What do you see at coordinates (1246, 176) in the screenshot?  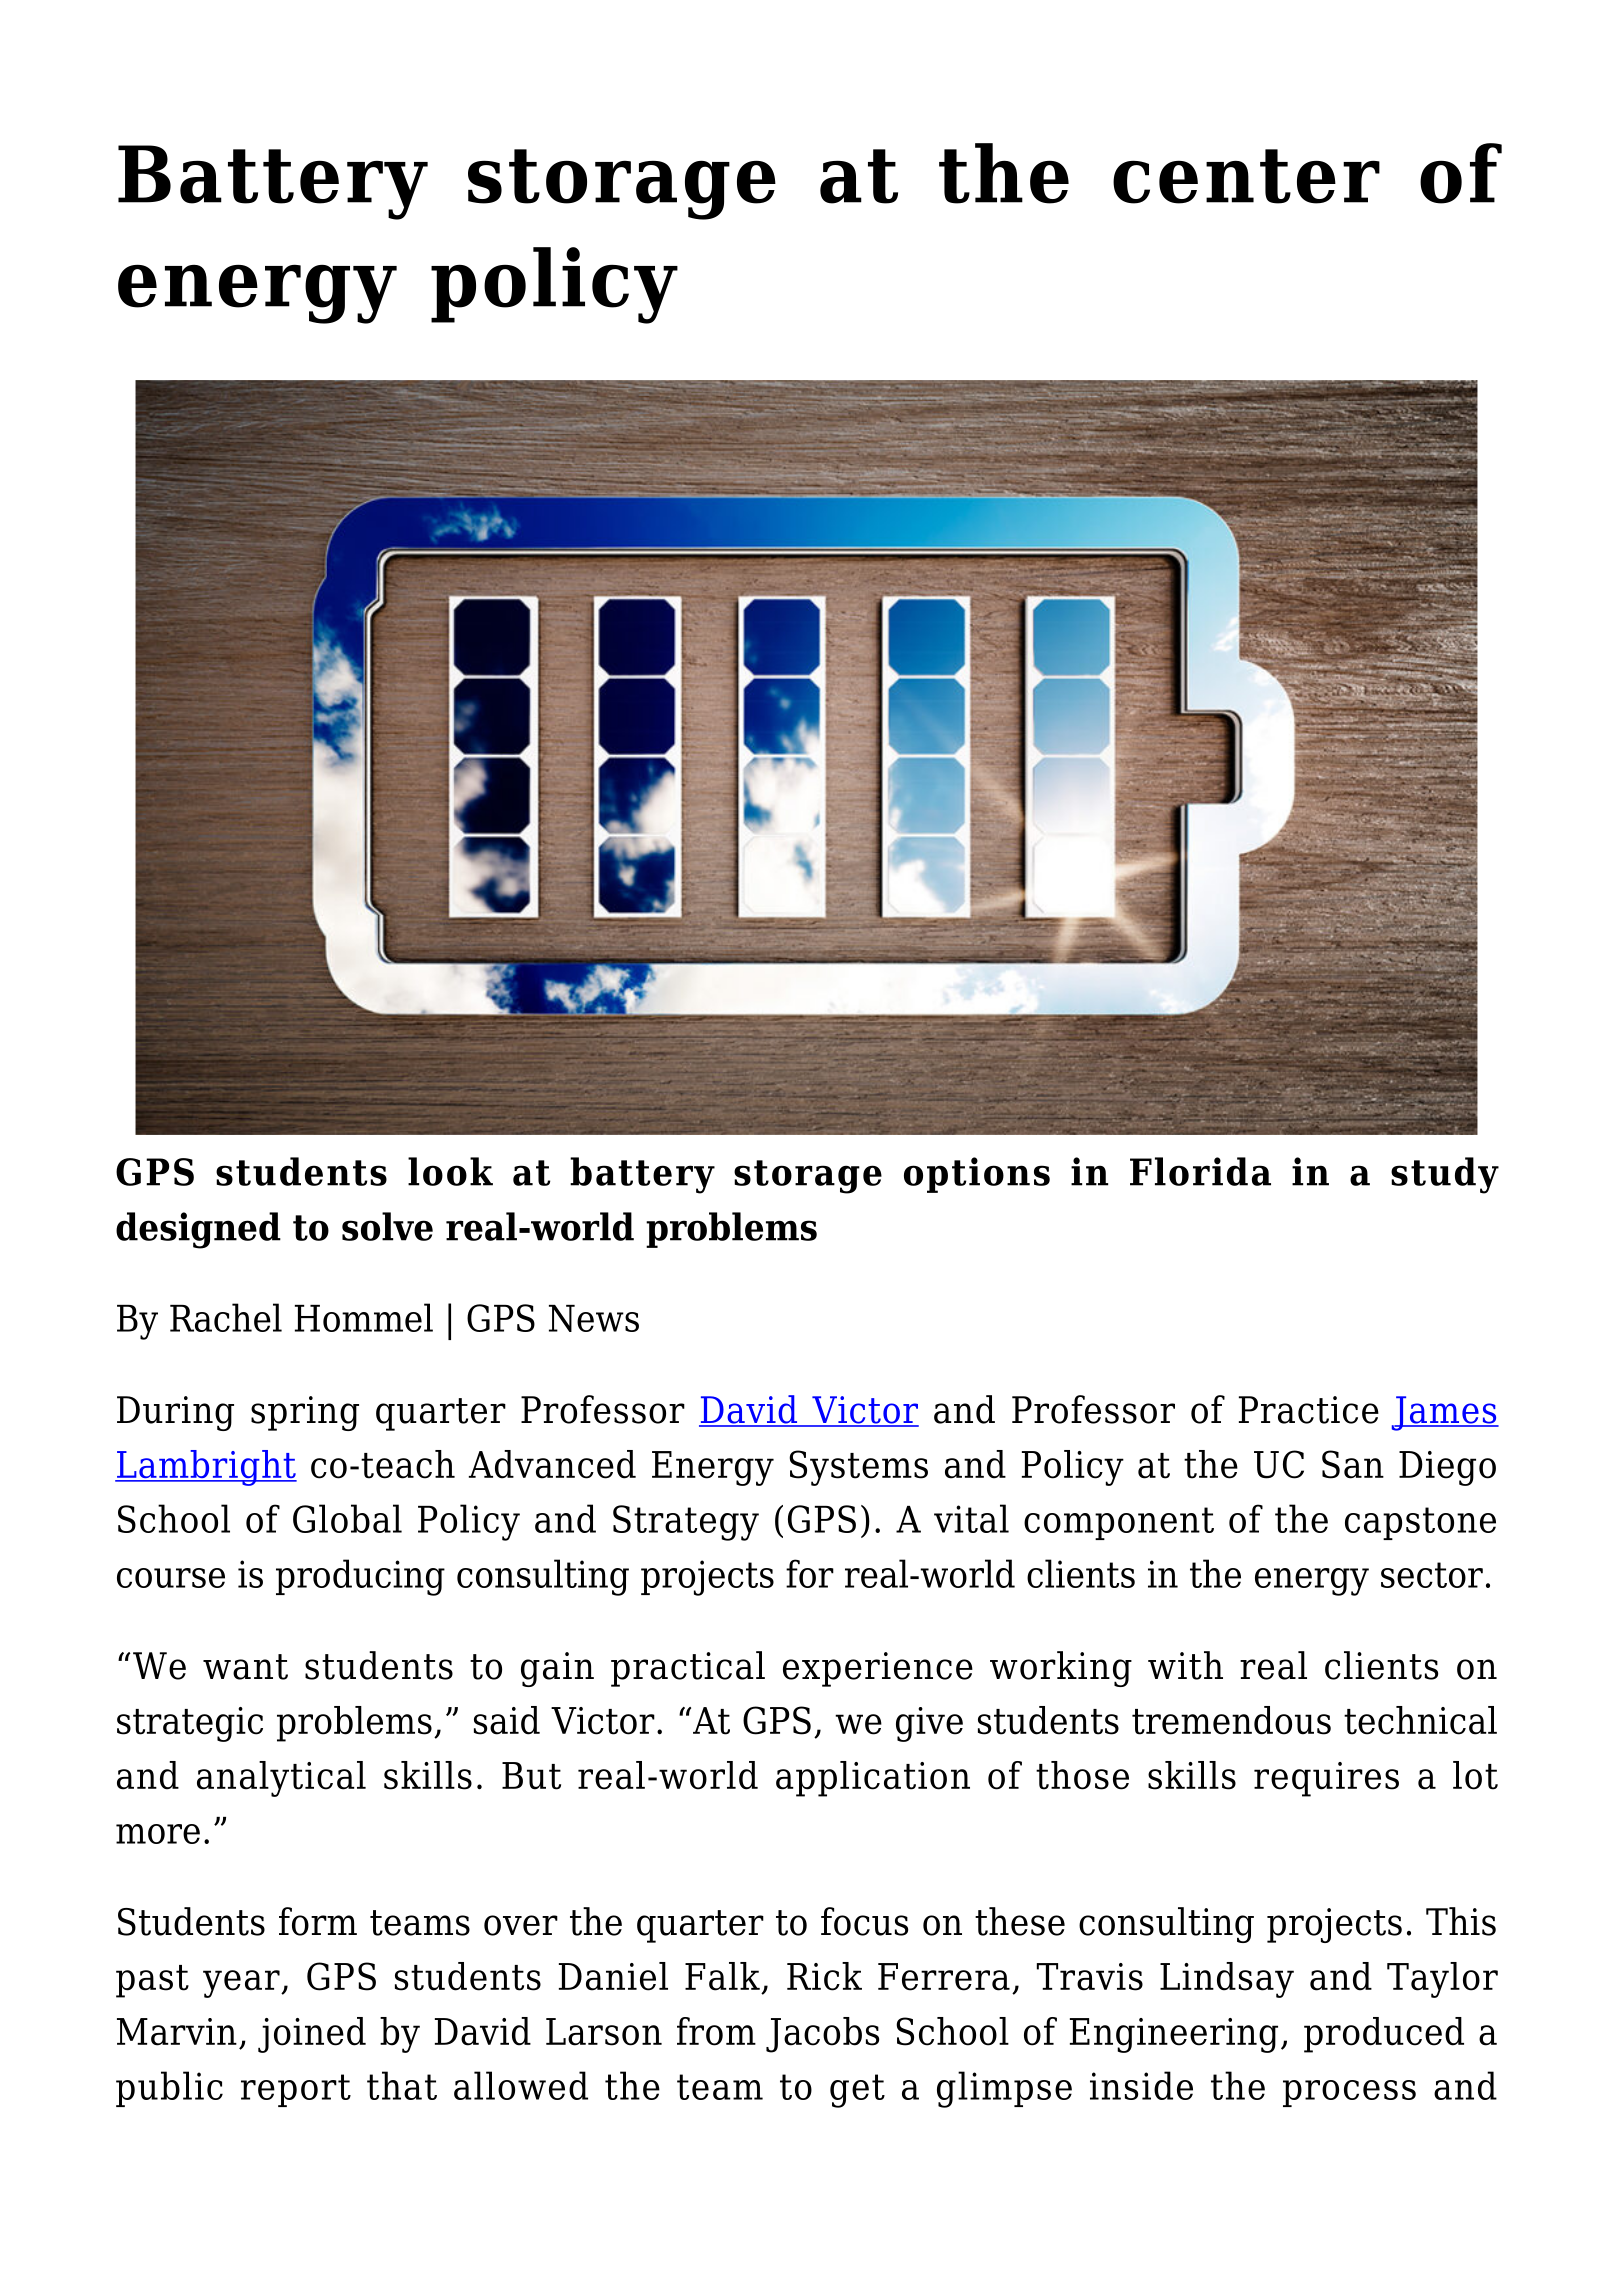 I see `center` at bounding box center [1246, 176].
